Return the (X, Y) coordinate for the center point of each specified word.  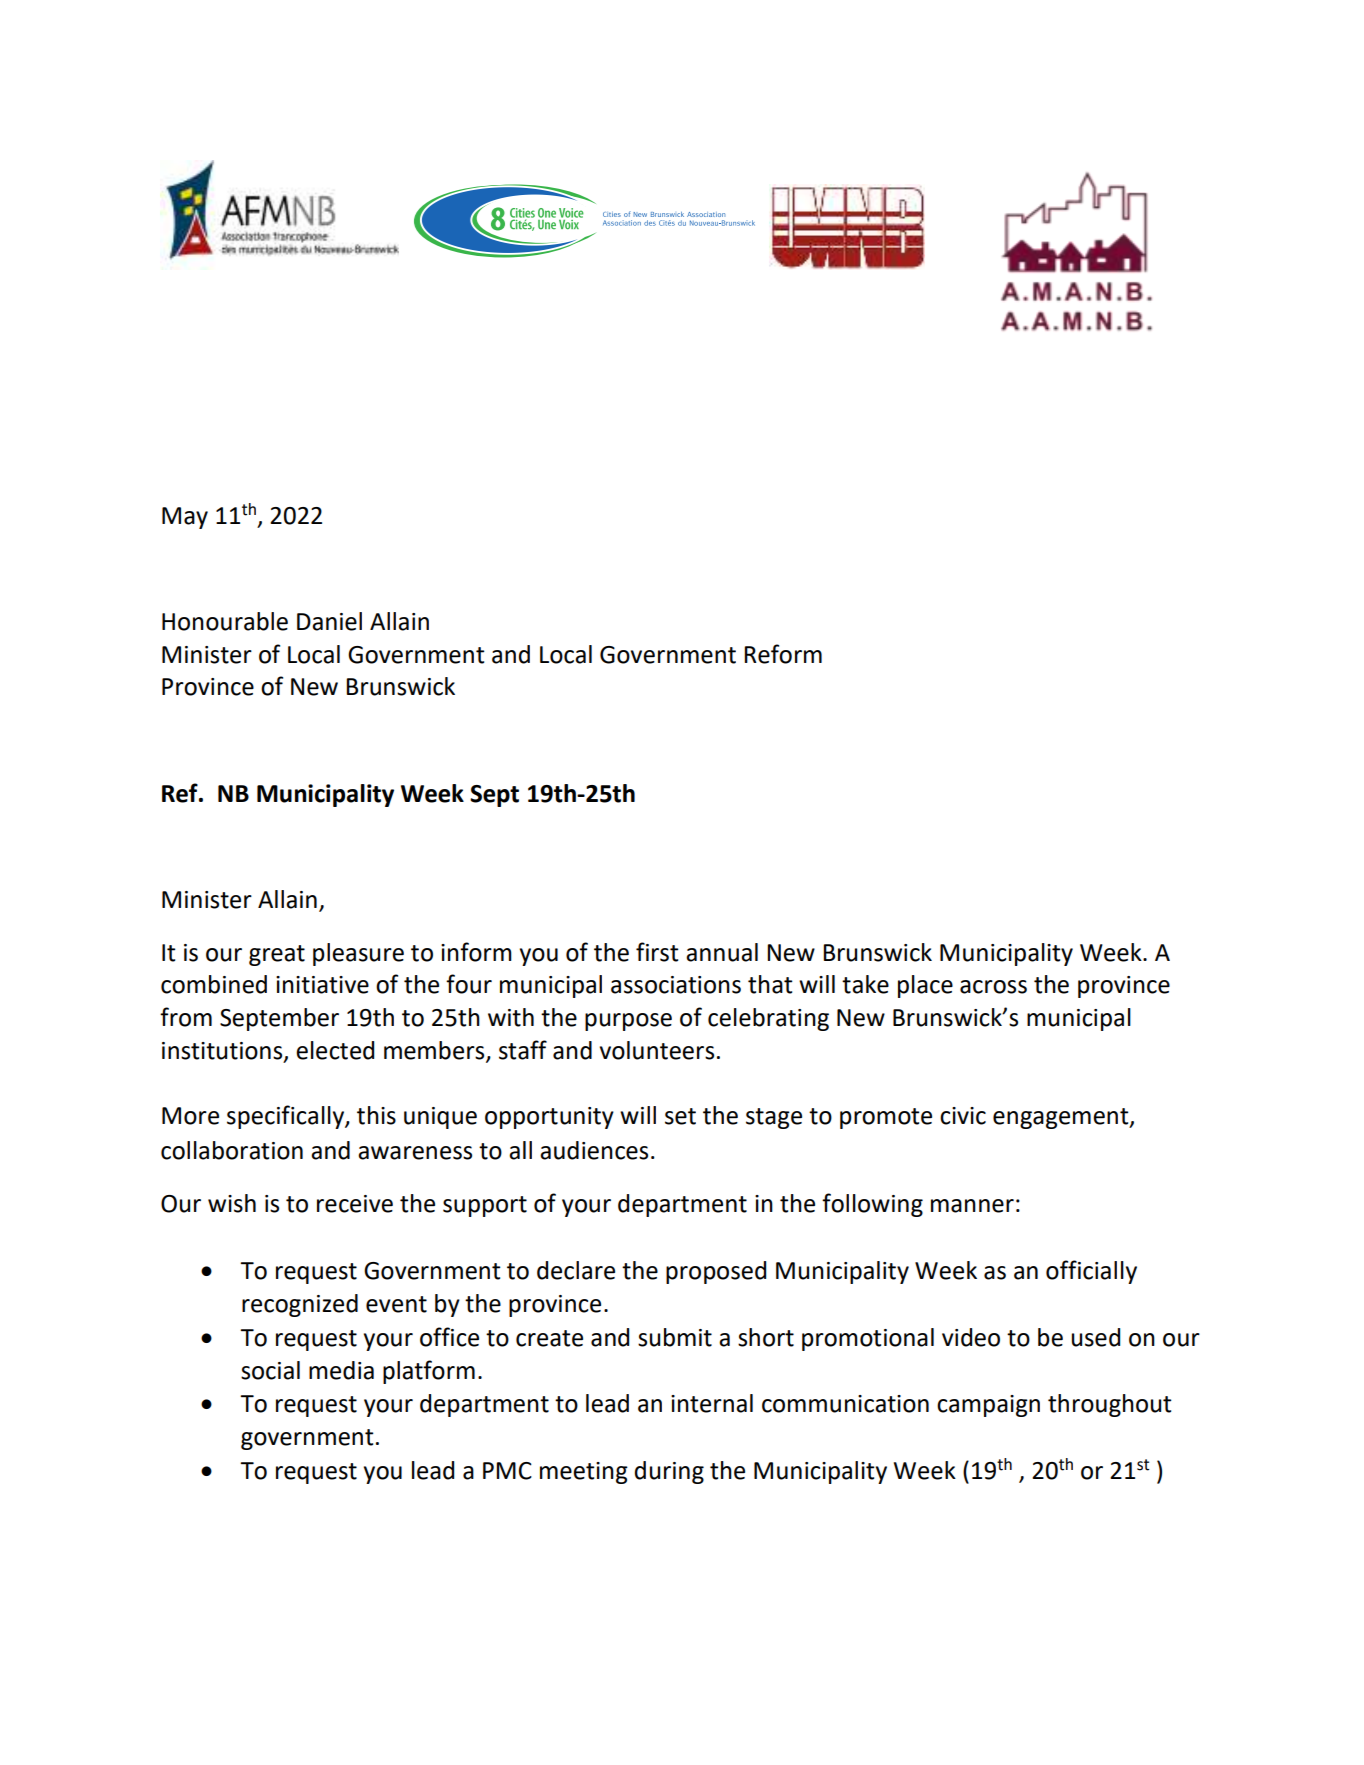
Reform (783, 654)
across (993, 987)
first (657, 952)
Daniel (329, 621)
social (270, 1370)
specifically (286, 1117)
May (185, 518)
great (277, 955)
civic (963, 1116)
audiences (594, 1150)
